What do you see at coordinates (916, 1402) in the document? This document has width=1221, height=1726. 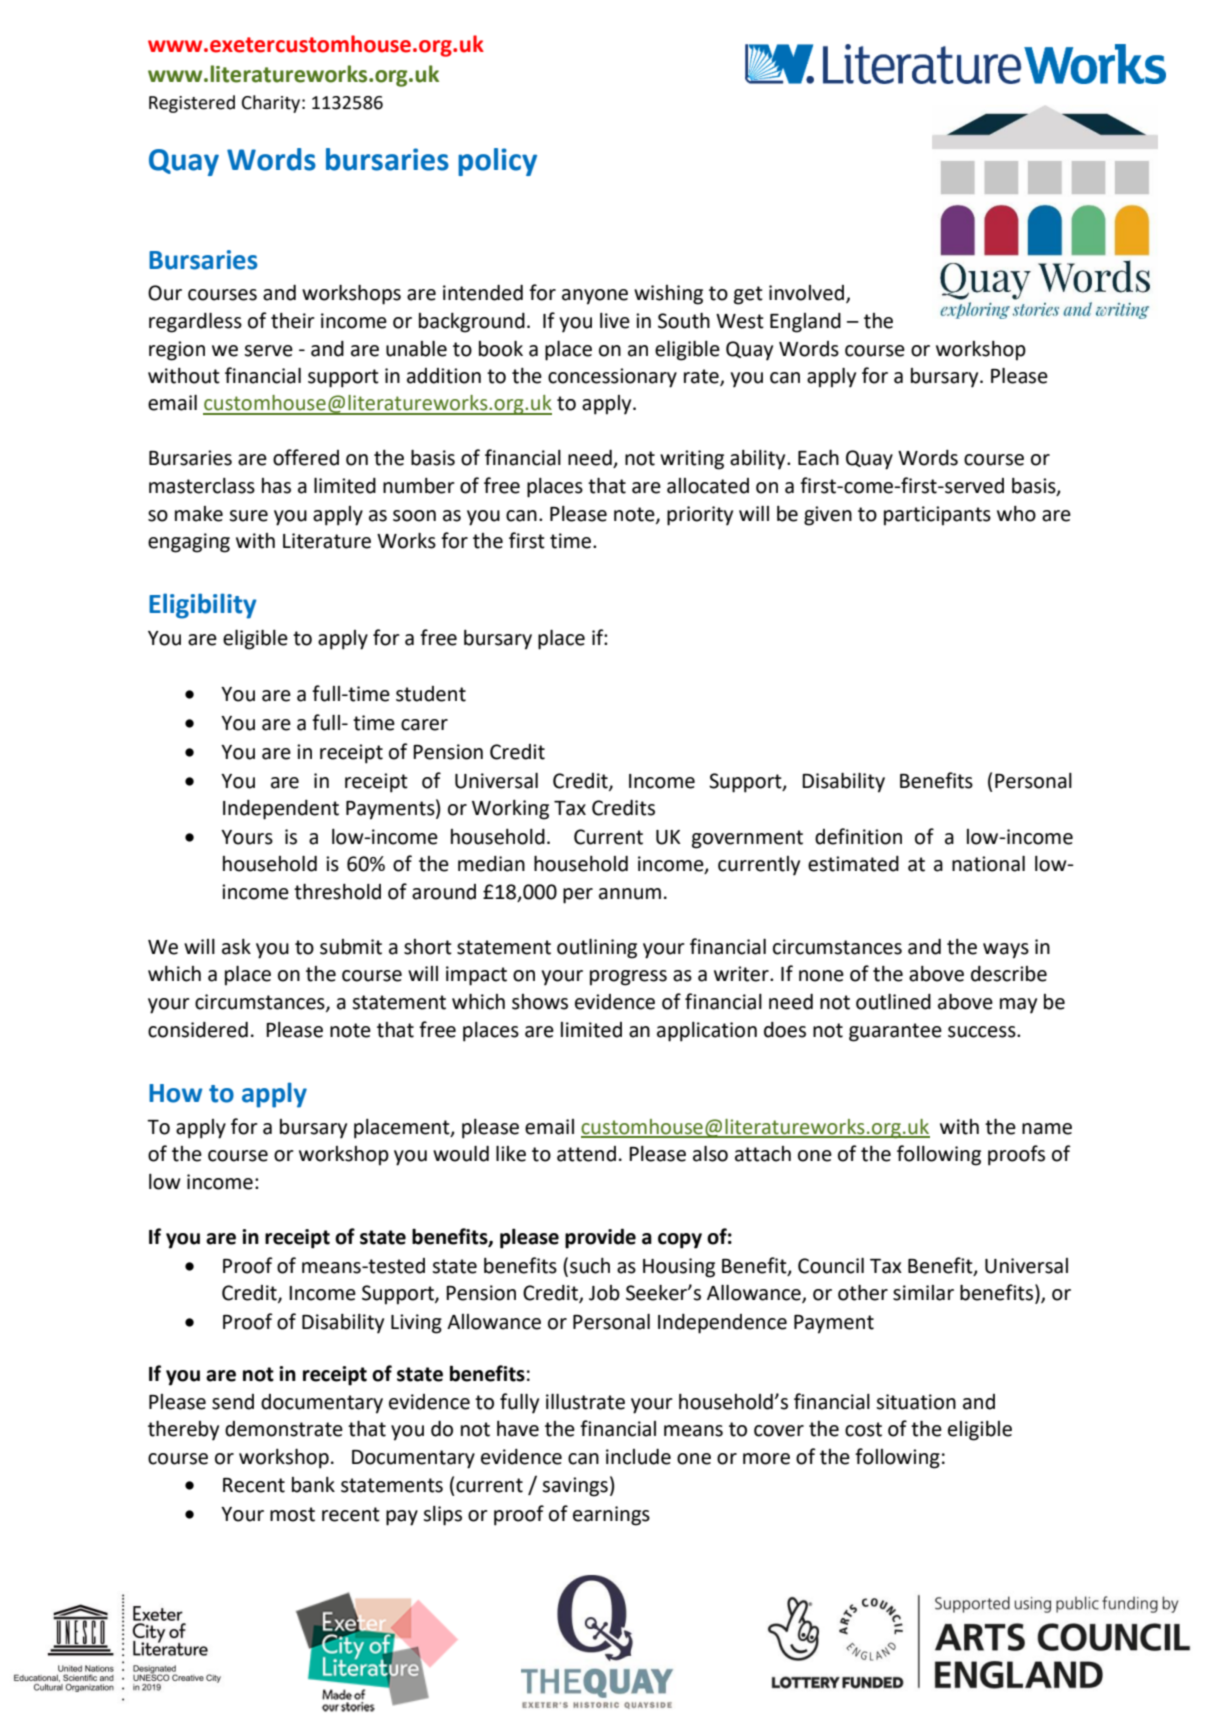 I see `situation` at bounding box center [916, 1402].
